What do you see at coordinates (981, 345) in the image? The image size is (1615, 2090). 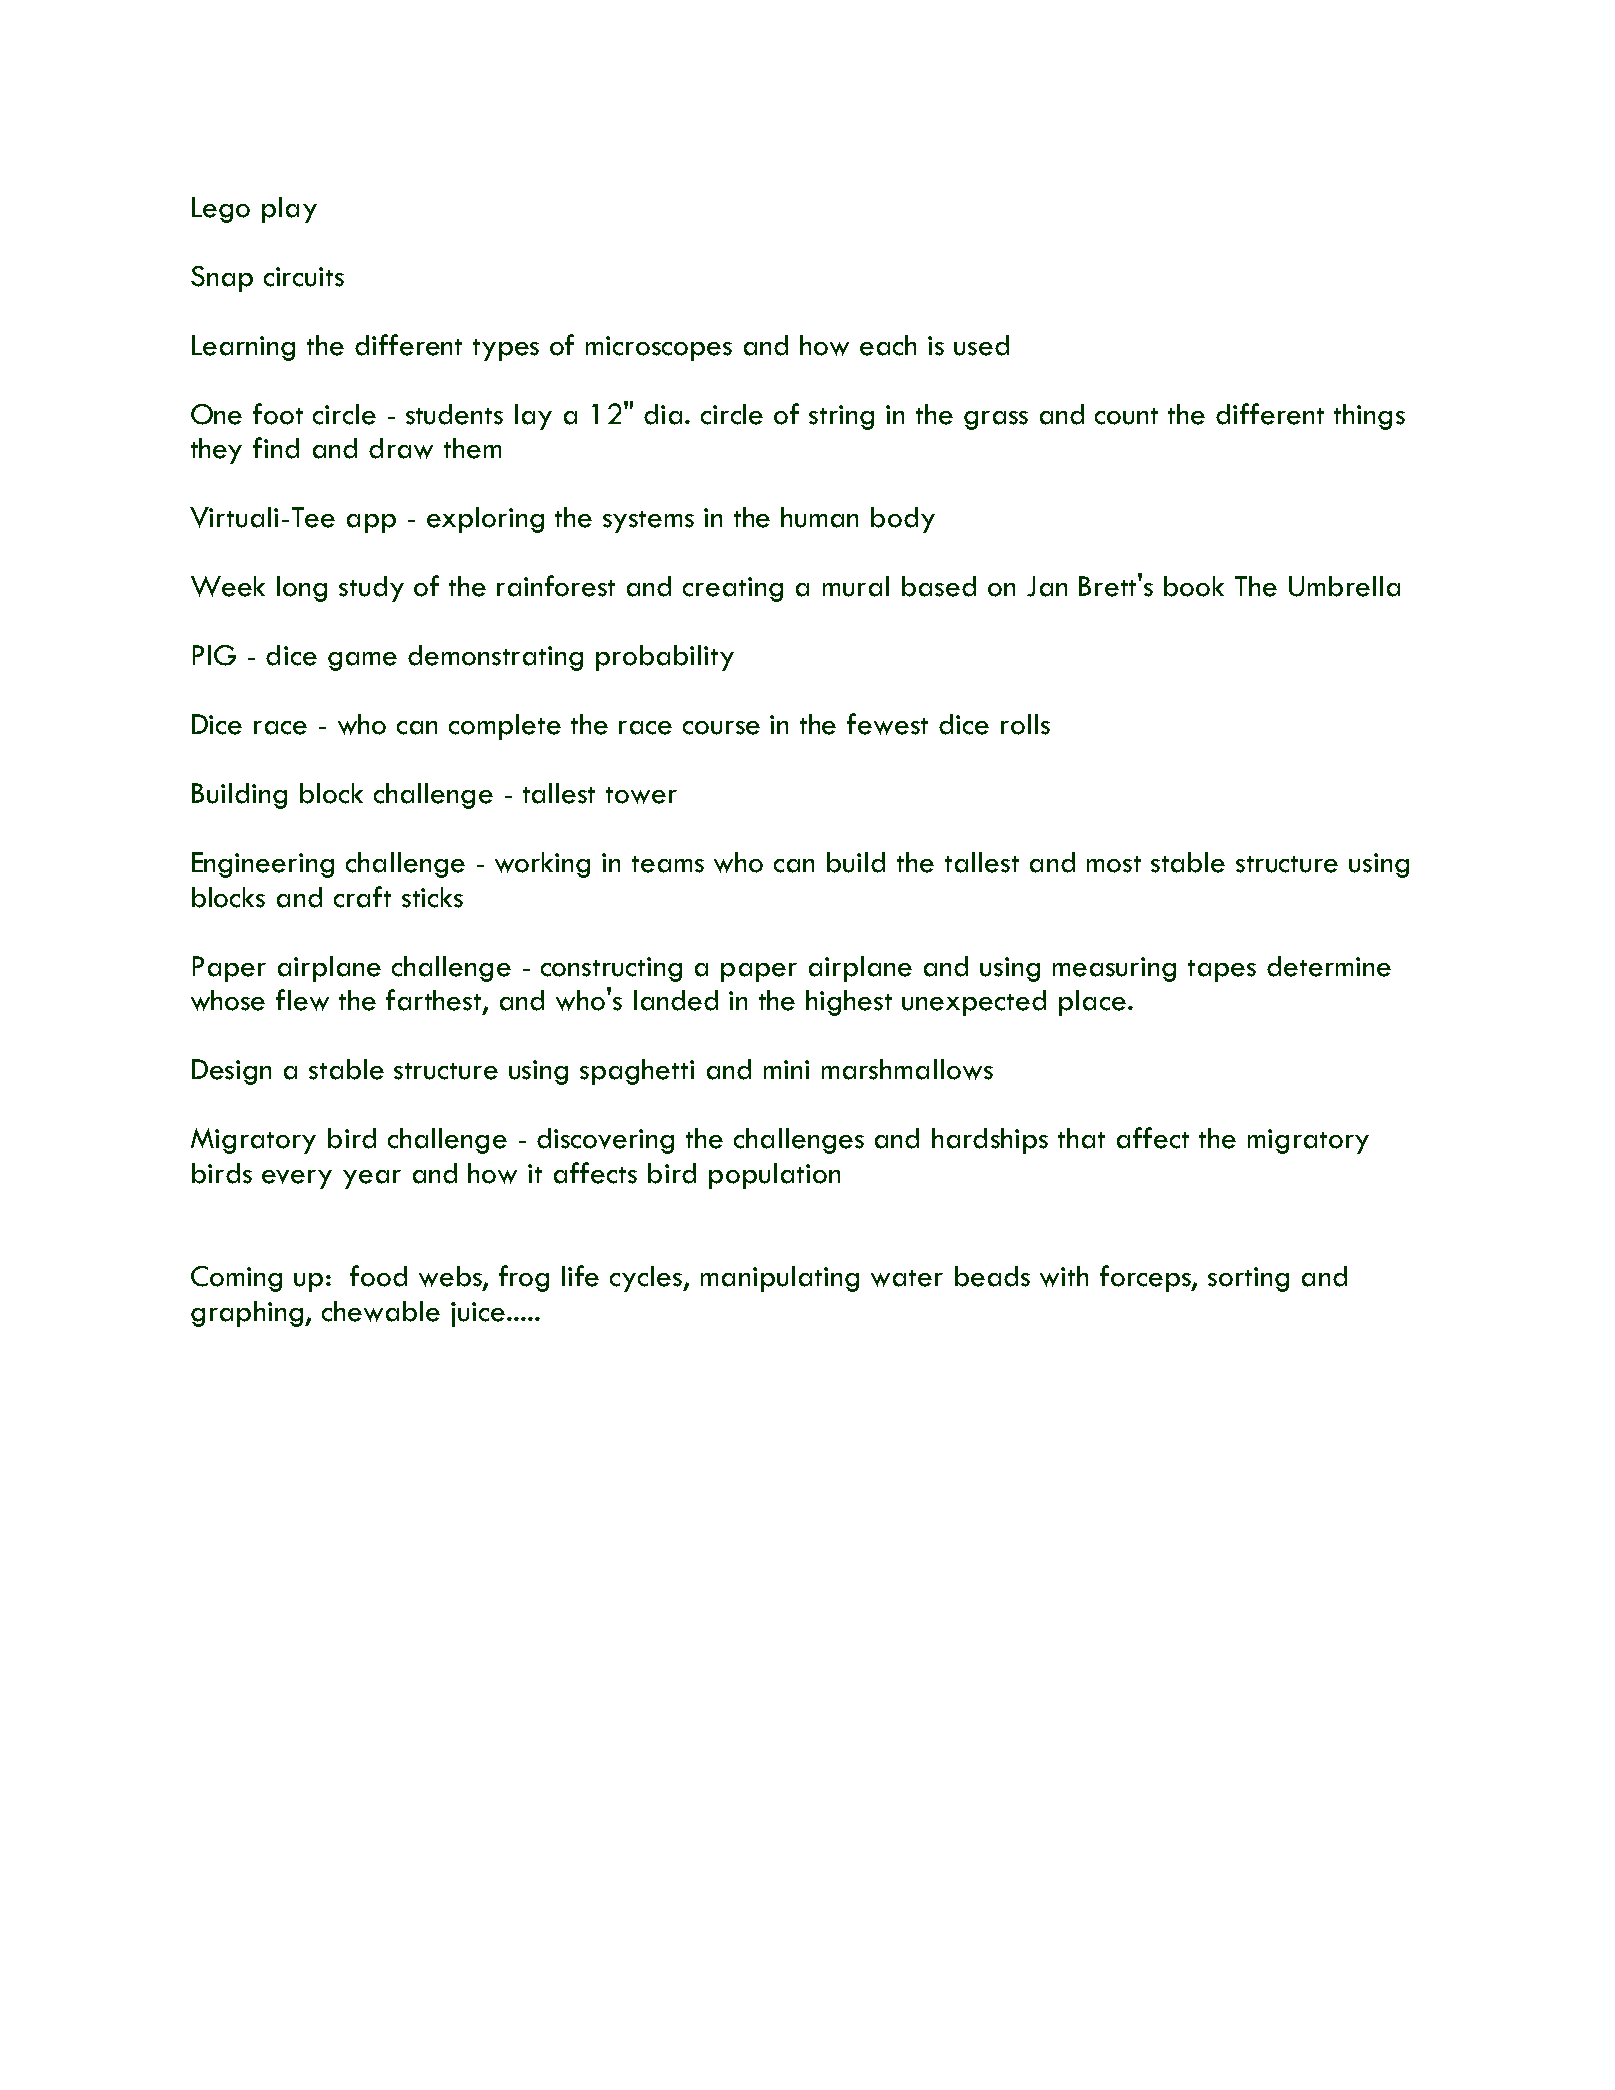 I see `used` at bounding box center [981, 345].
